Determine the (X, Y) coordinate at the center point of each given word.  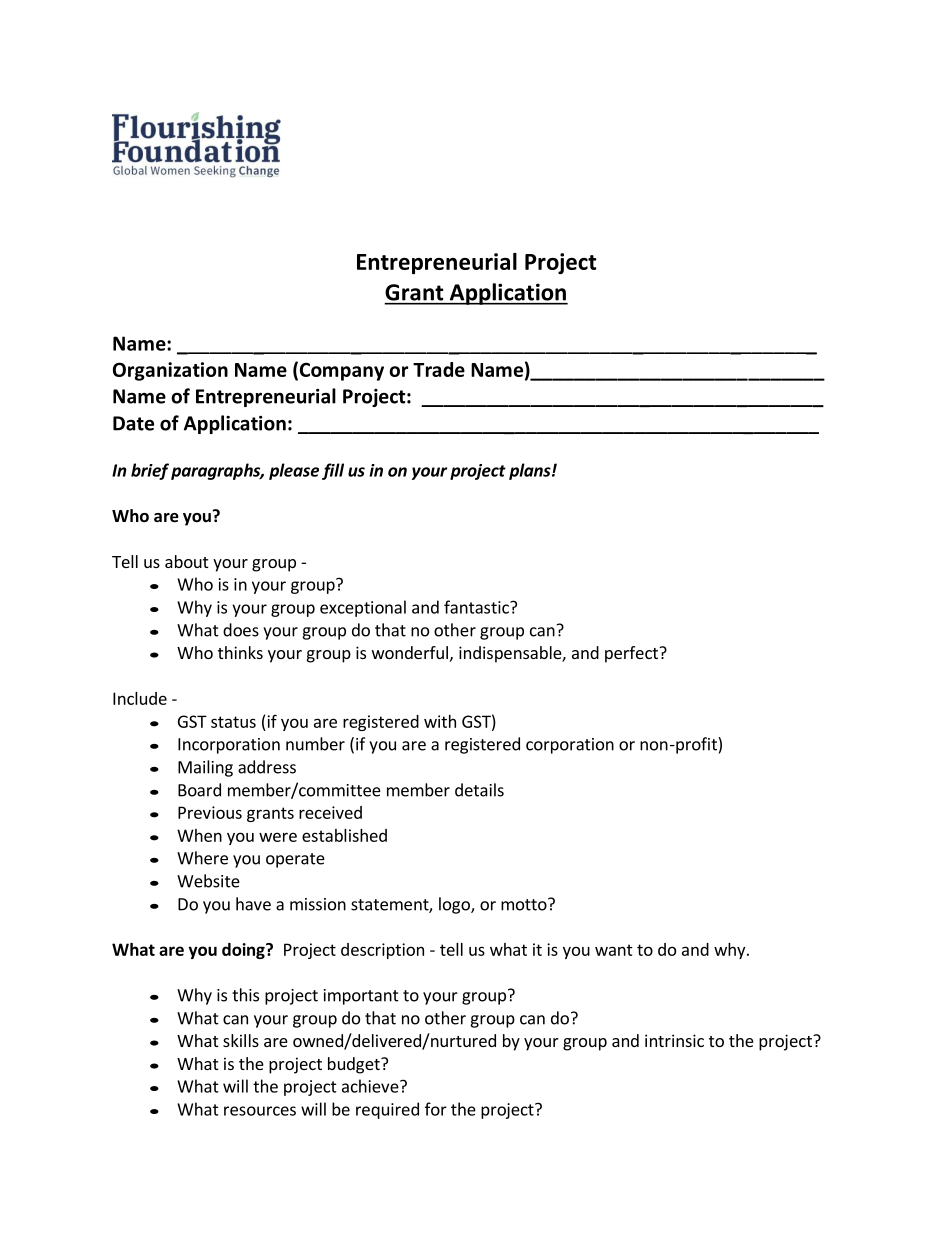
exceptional (363, 608)
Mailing (205, 768)
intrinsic (674, 1040)
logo (455, 905)
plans (531, 471)
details (479, 790)
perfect (632, 654)
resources (260, 1111)
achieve (371, 1086)
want (614, 950)
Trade (439, 369)
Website (208, 881)
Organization (170, 371)
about (186, 561)
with (440, 721)
